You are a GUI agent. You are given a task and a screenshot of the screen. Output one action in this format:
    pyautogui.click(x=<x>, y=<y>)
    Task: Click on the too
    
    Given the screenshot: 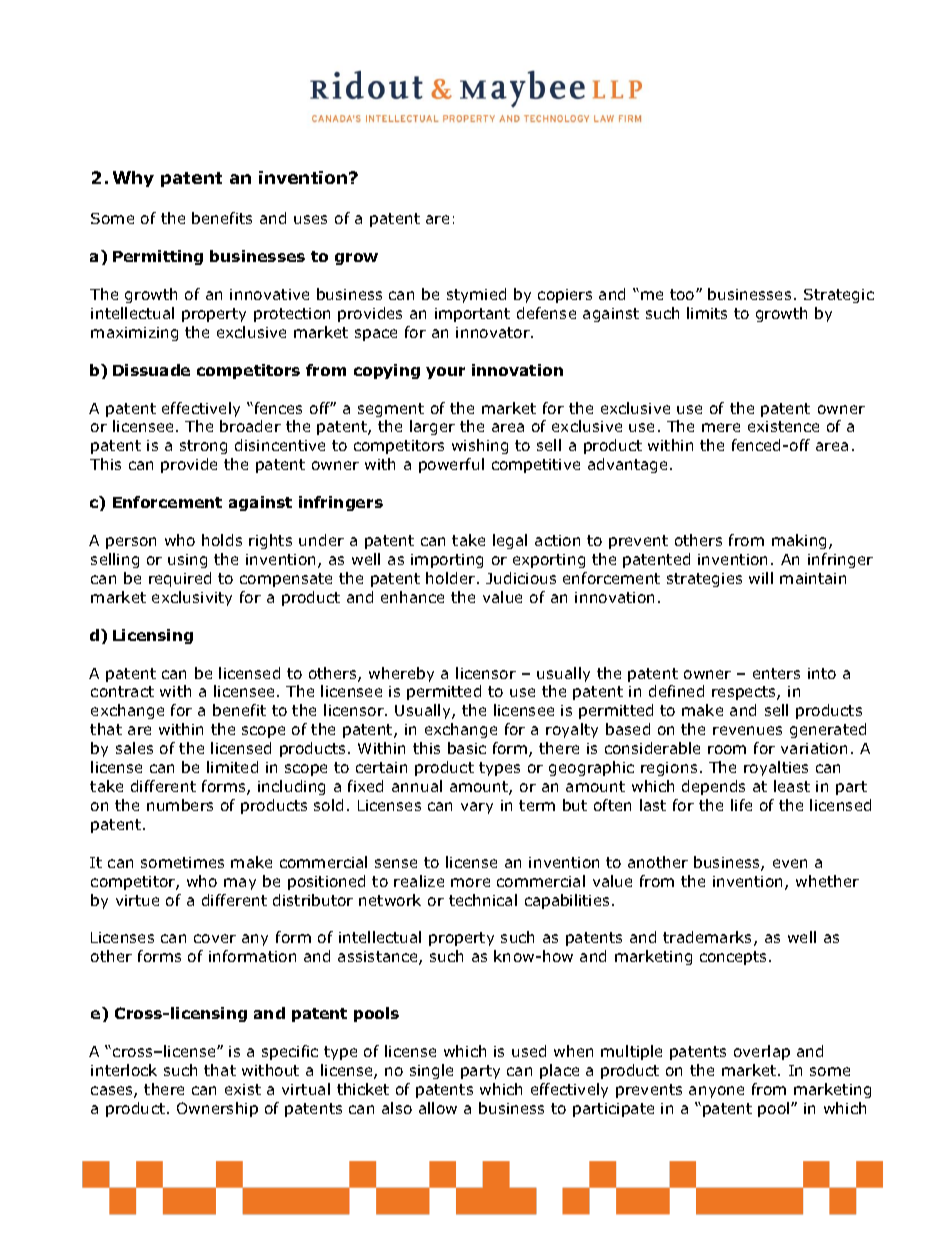 What is the action you would take?
    pyautogui.click(x=683, y=294)
